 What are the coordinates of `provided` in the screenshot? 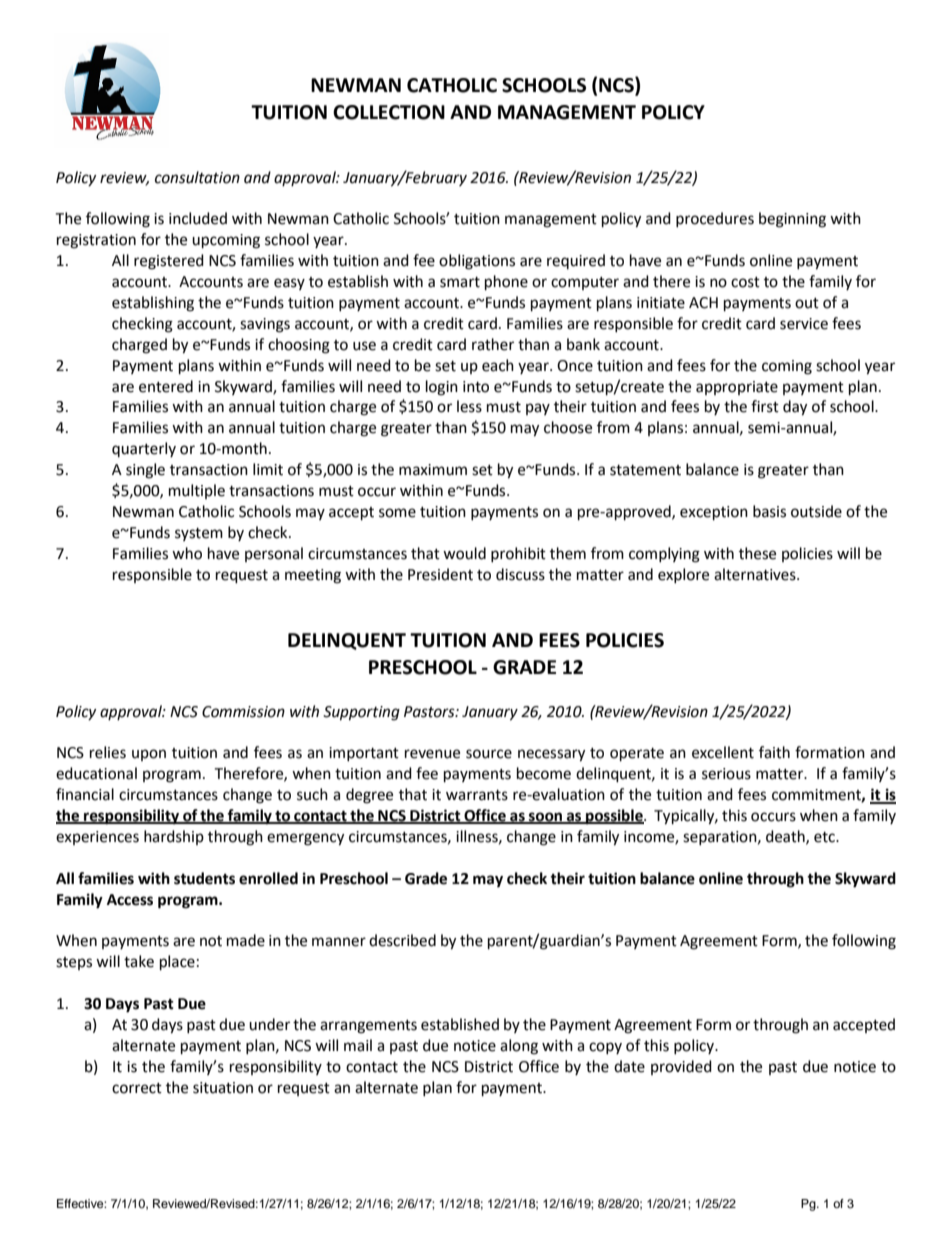 It's located at (681, 1067).
